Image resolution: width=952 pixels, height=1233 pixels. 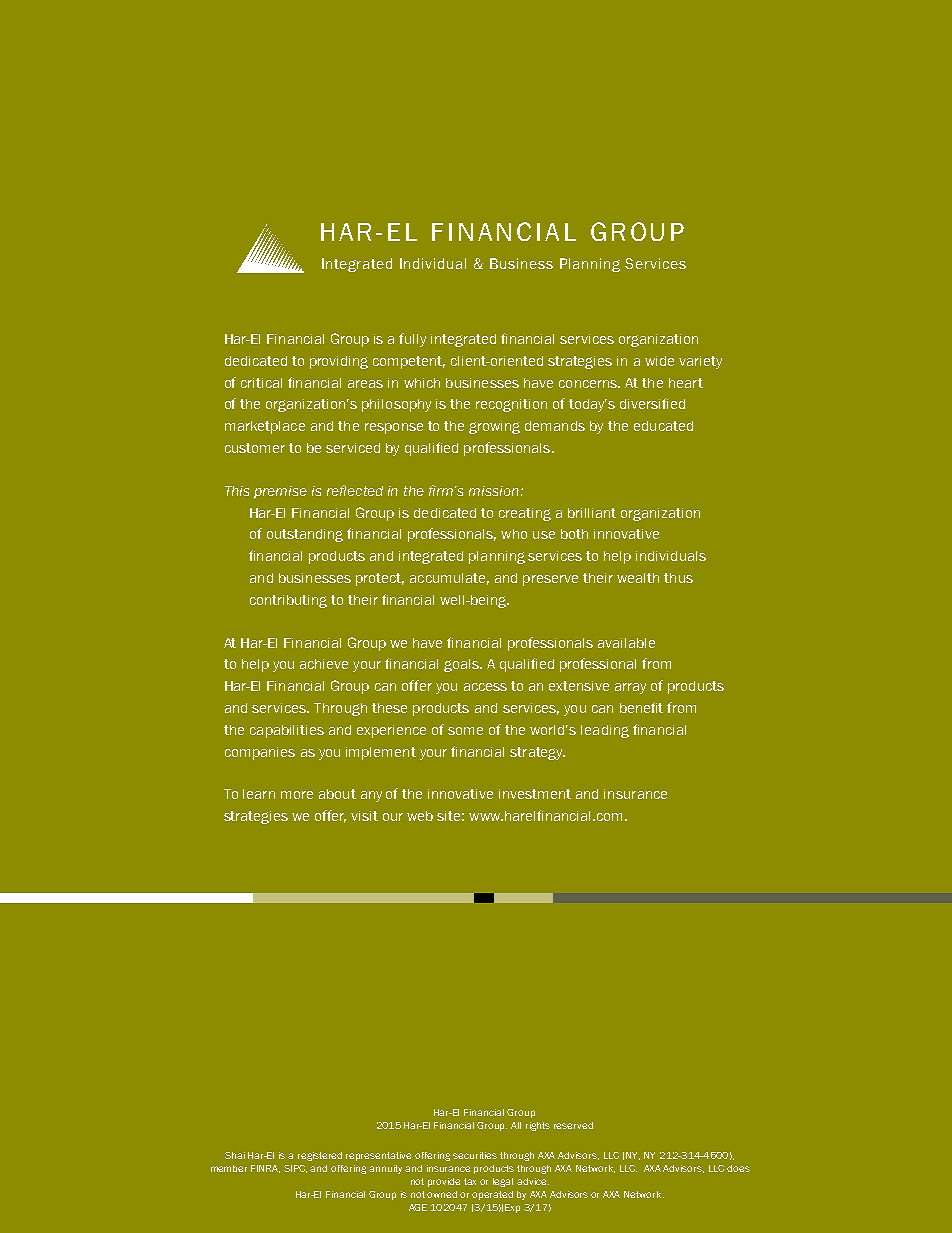 What do you see at coordinates (511, 405) in the image?
I see `recognition` at bounding box center [511, 405].
